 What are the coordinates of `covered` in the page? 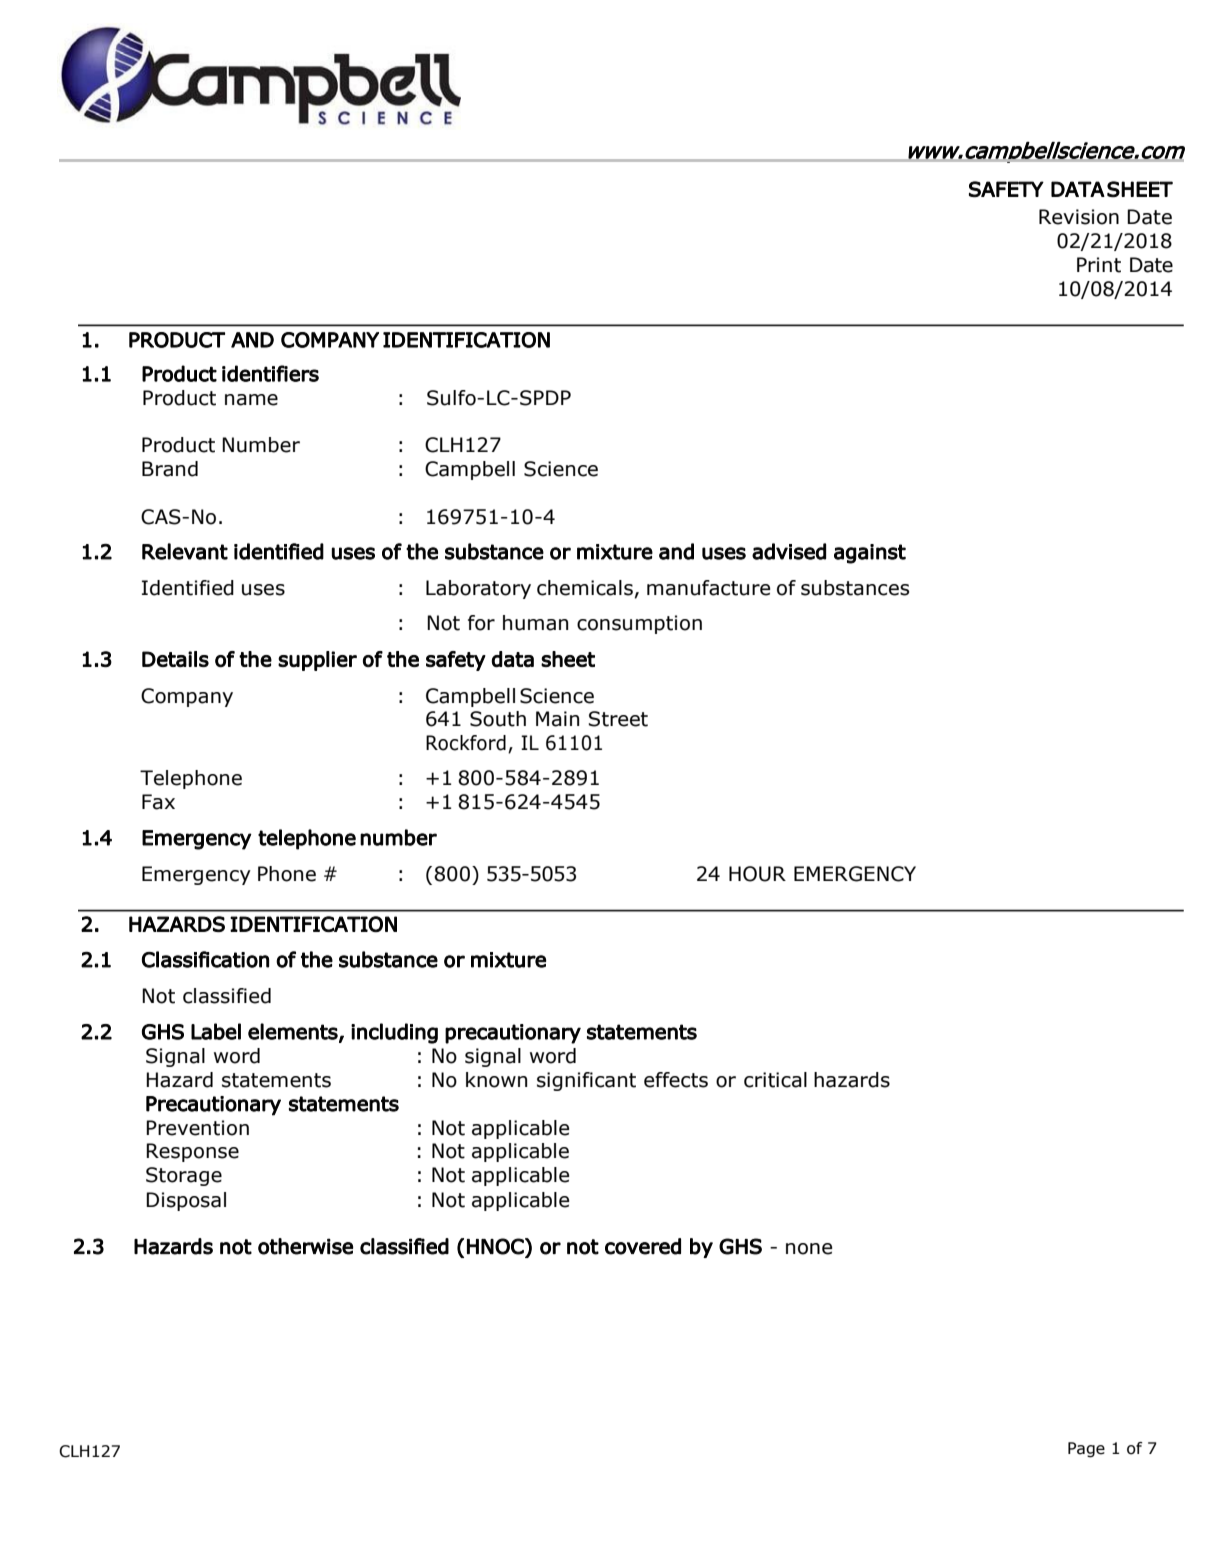 It's located at (643, 1246).
